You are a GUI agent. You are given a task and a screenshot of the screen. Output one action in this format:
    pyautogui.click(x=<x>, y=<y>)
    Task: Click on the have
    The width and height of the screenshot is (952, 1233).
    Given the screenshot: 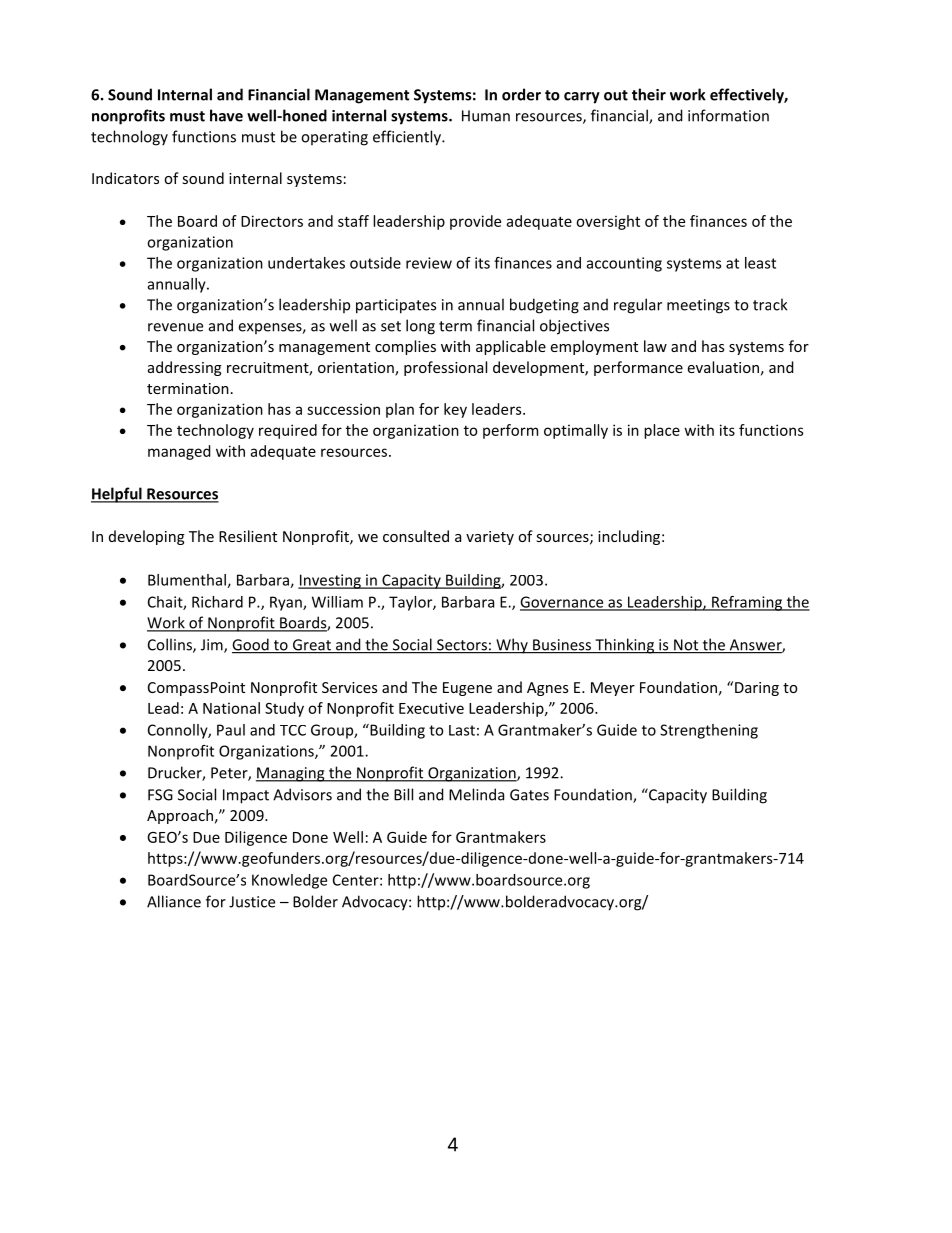 What is the action you would take?
    pyautogui.click(x=226, y=115)
